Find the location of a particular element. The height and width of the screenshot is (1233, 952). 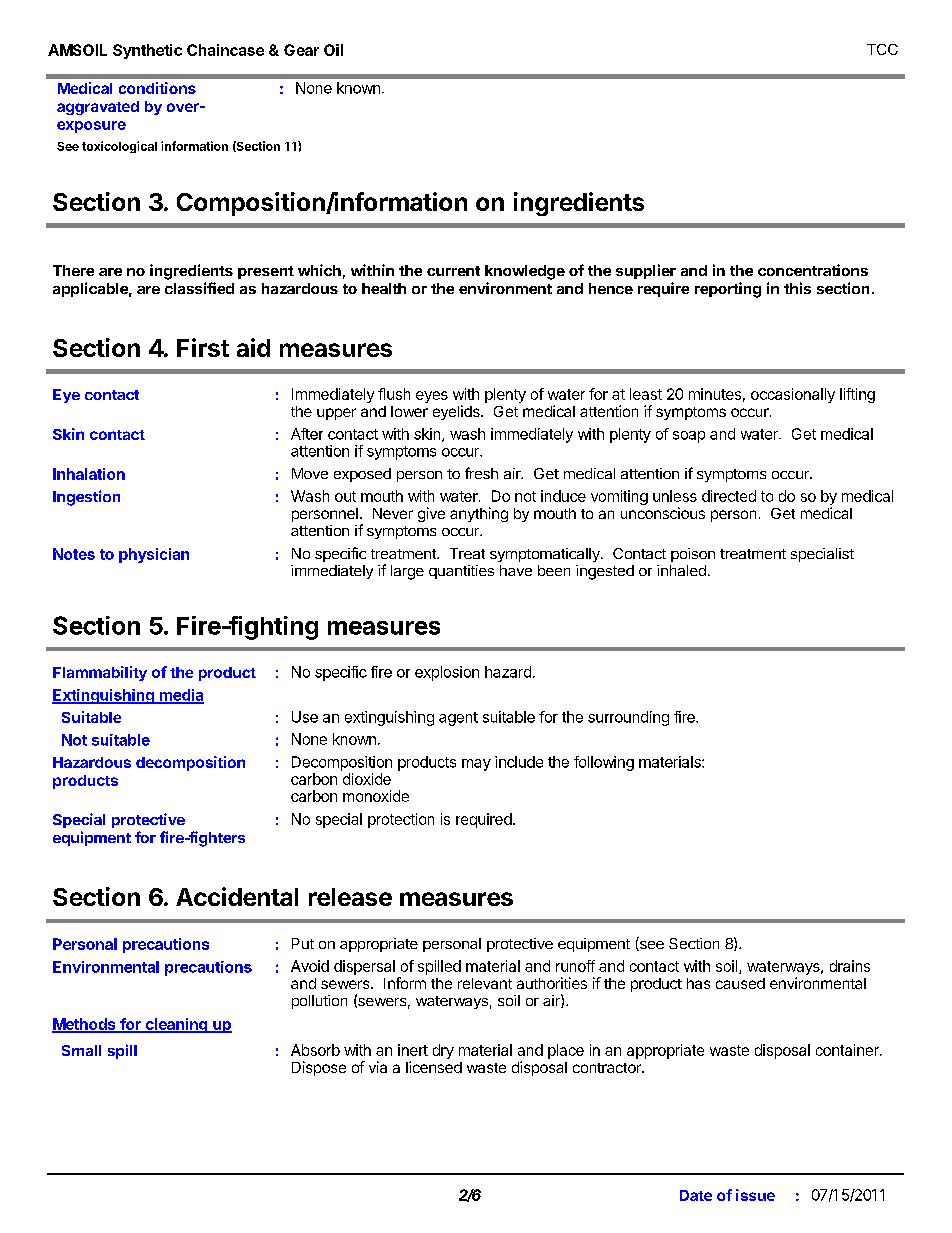

Inhalation is located at coordinates (89, 474).
